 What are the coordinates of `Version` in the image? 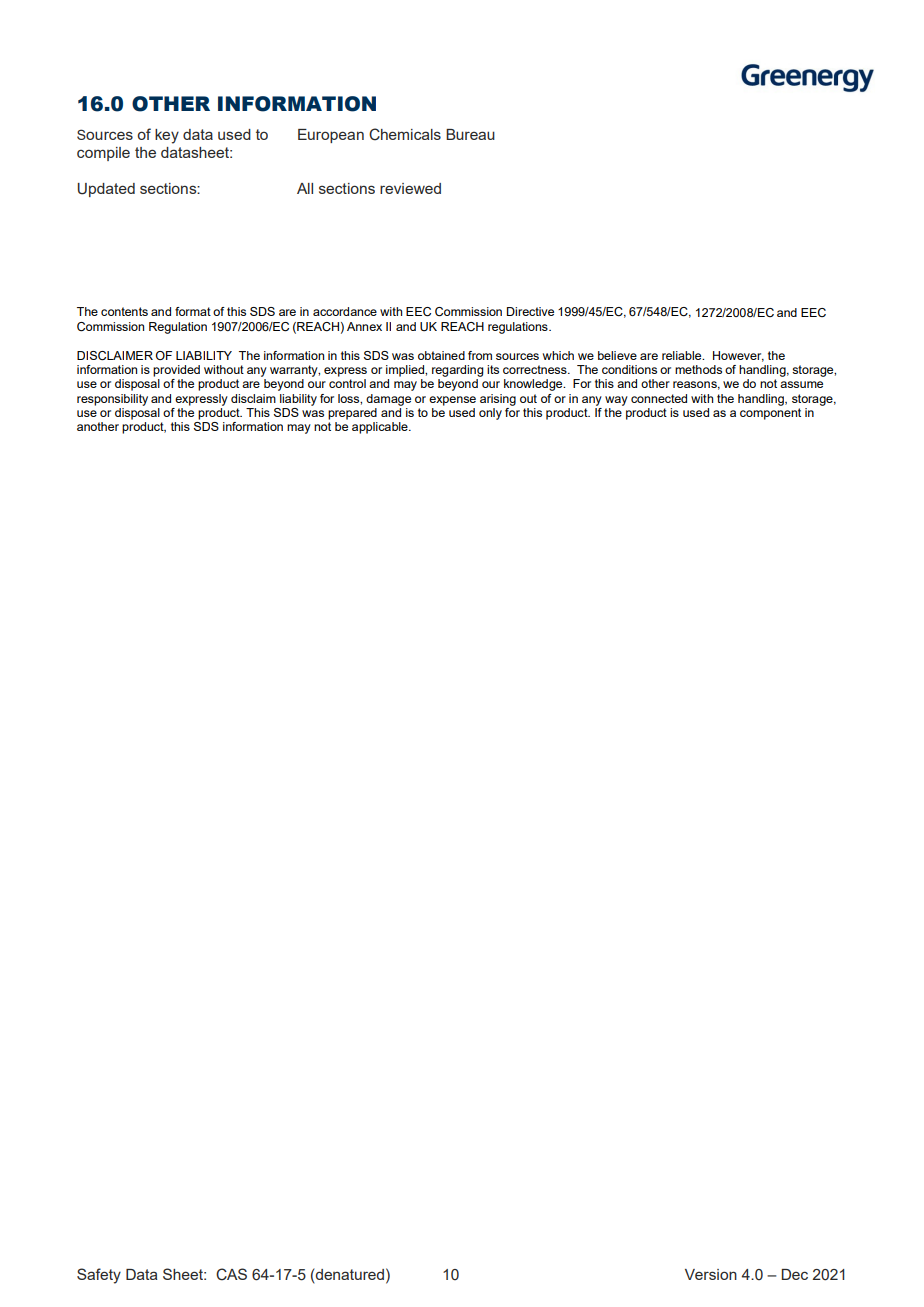 It's located at (711, 1274).
